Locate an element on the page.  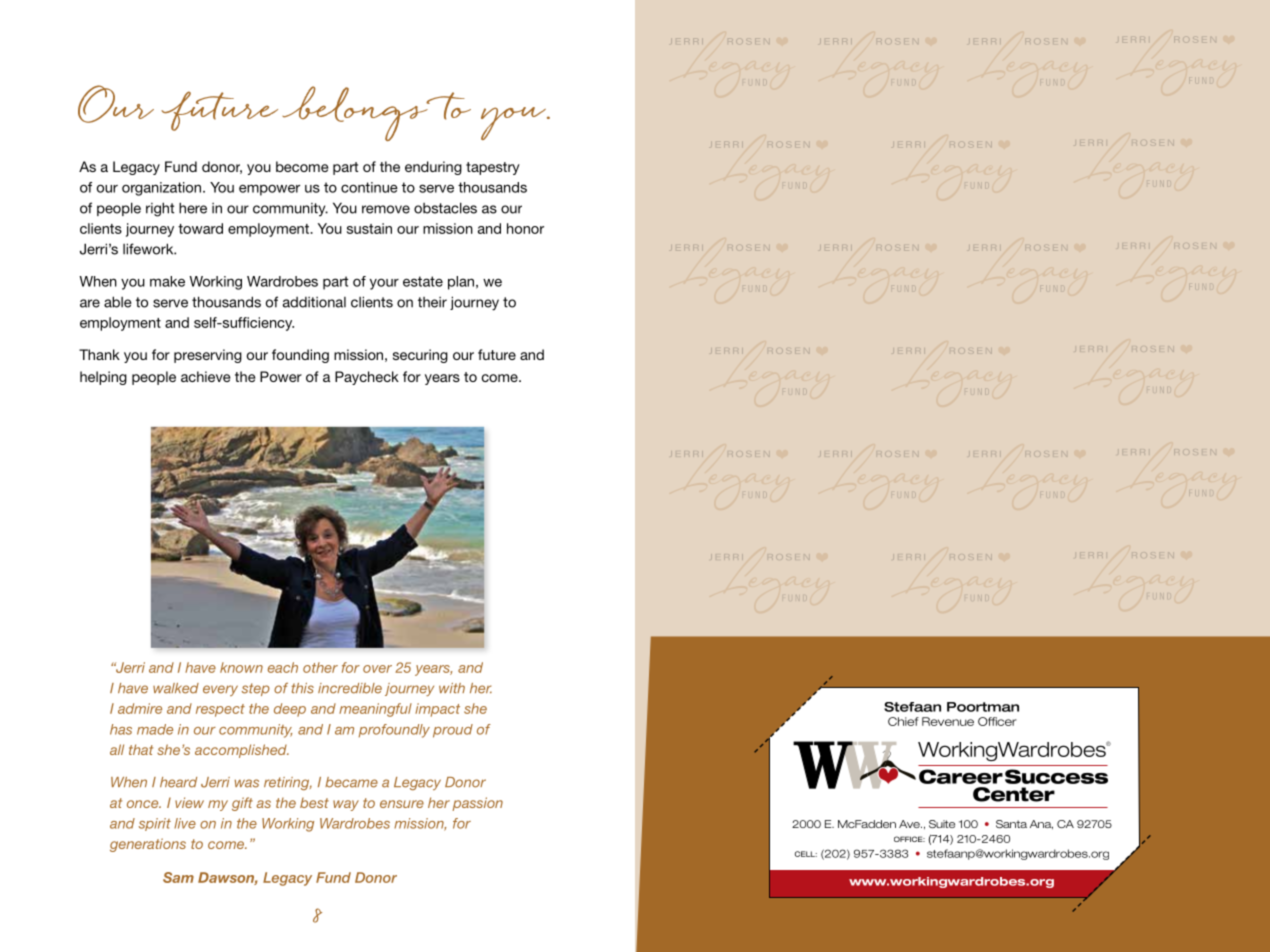
honor is located at coordinates (525, 228).
